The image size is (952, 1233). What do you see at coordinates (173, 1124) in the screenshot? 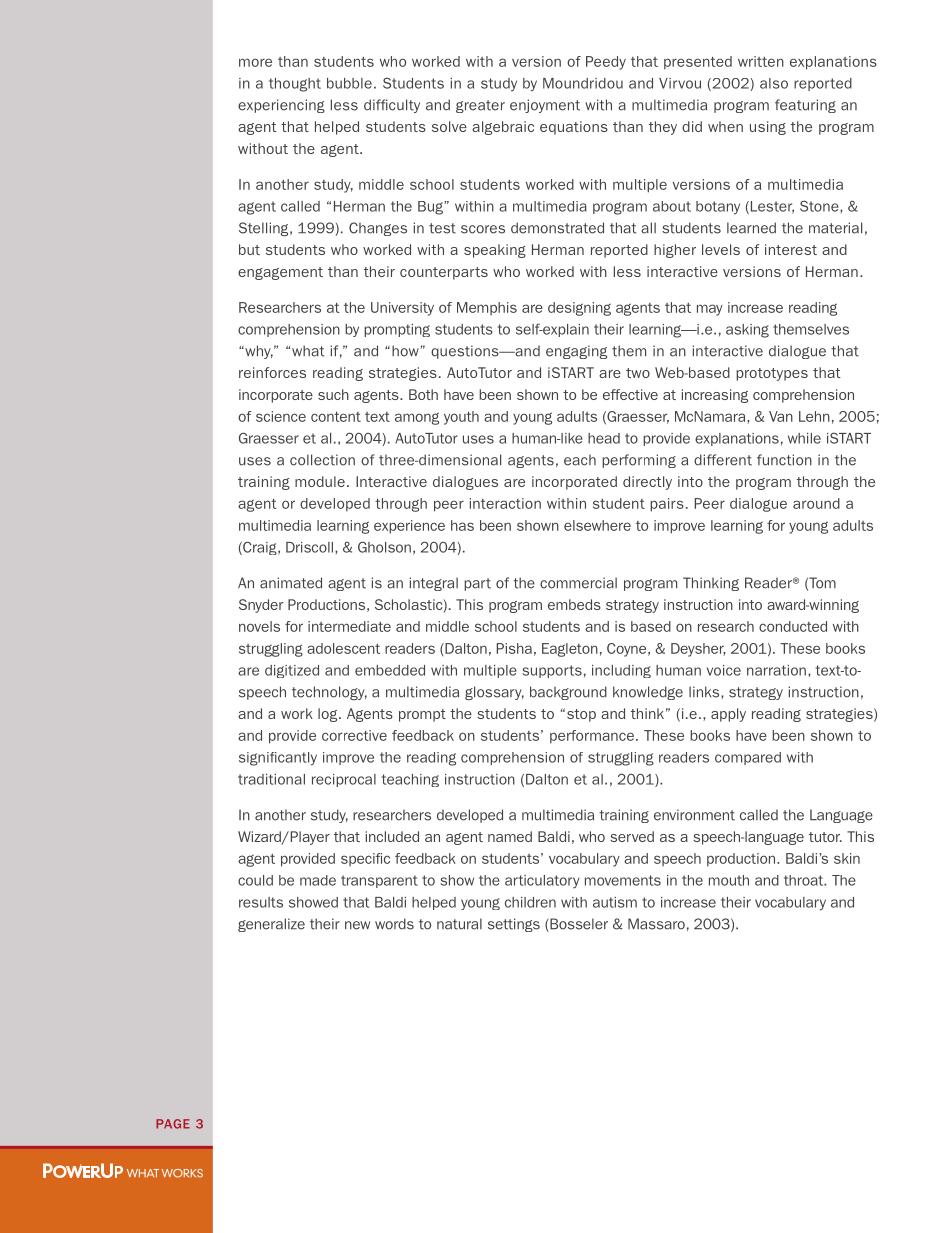
I see `PAGE` at bounding box center [173, 1124].
